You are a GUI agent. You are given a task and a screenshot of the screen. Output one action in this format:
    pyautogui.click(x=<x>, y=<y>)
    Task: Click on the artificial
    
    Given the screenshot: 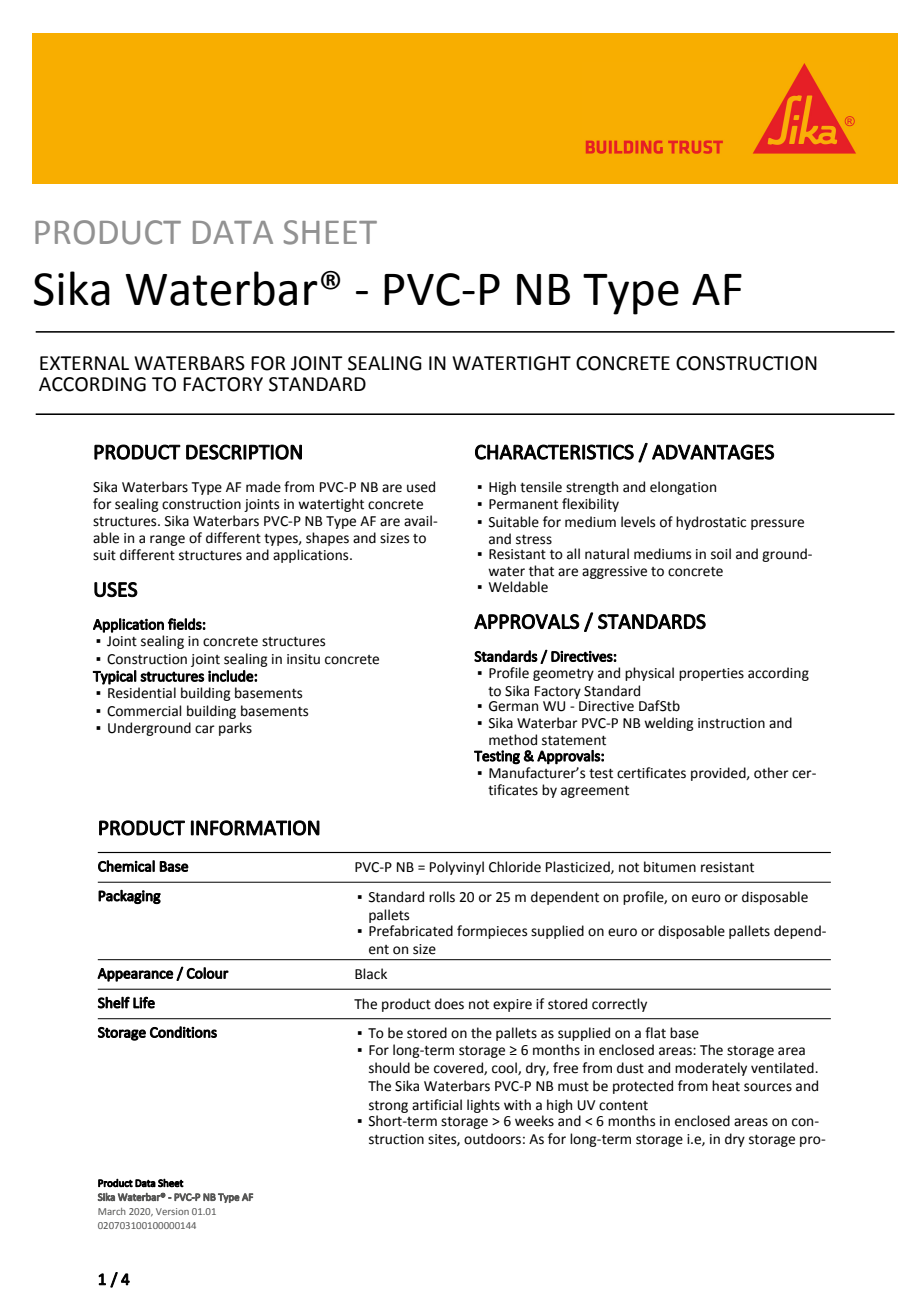 What is the action you would take?
    pyautogui.click(x=437, y=1105)
